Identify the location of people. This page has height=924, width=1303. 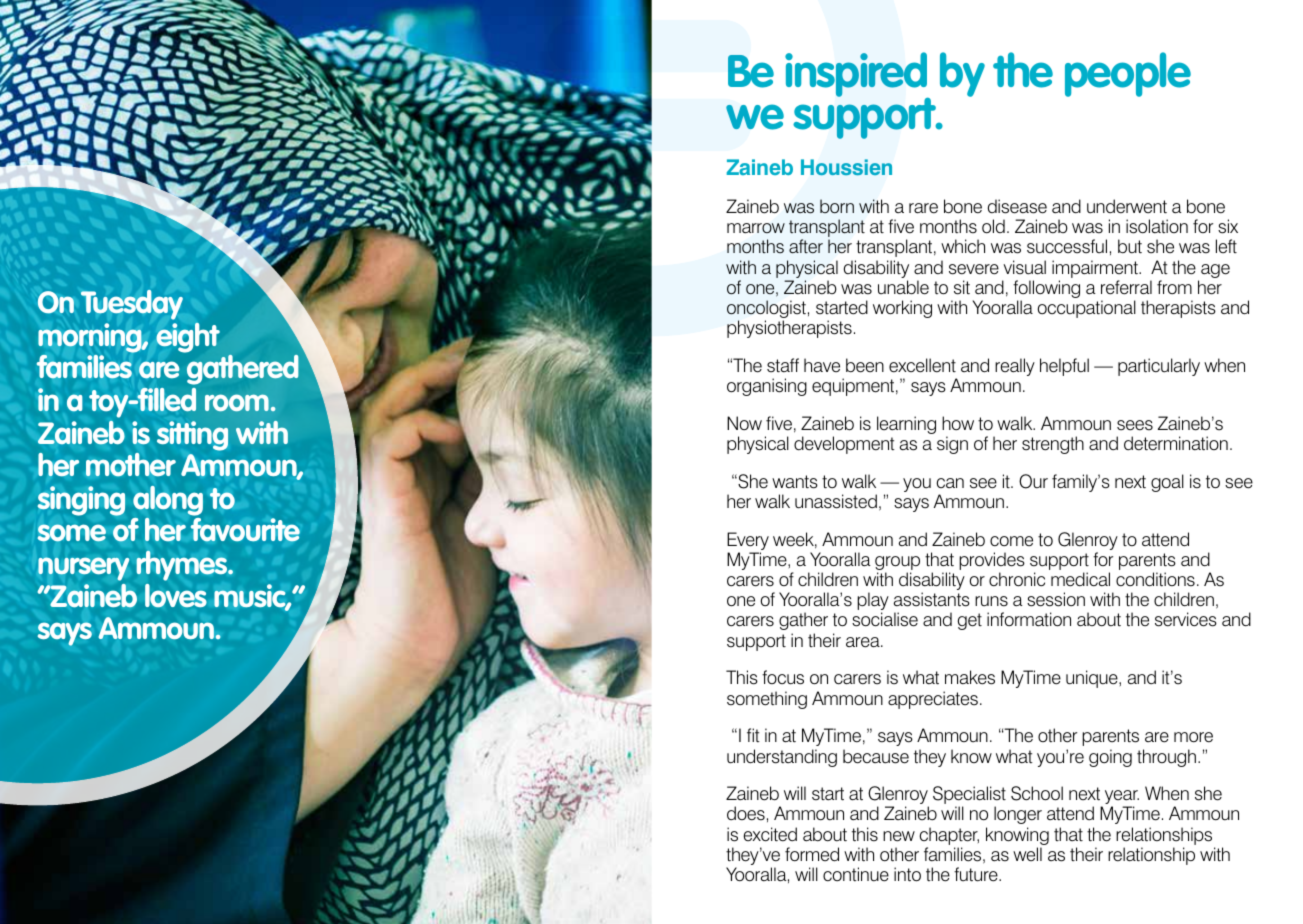
(1128, 74).
